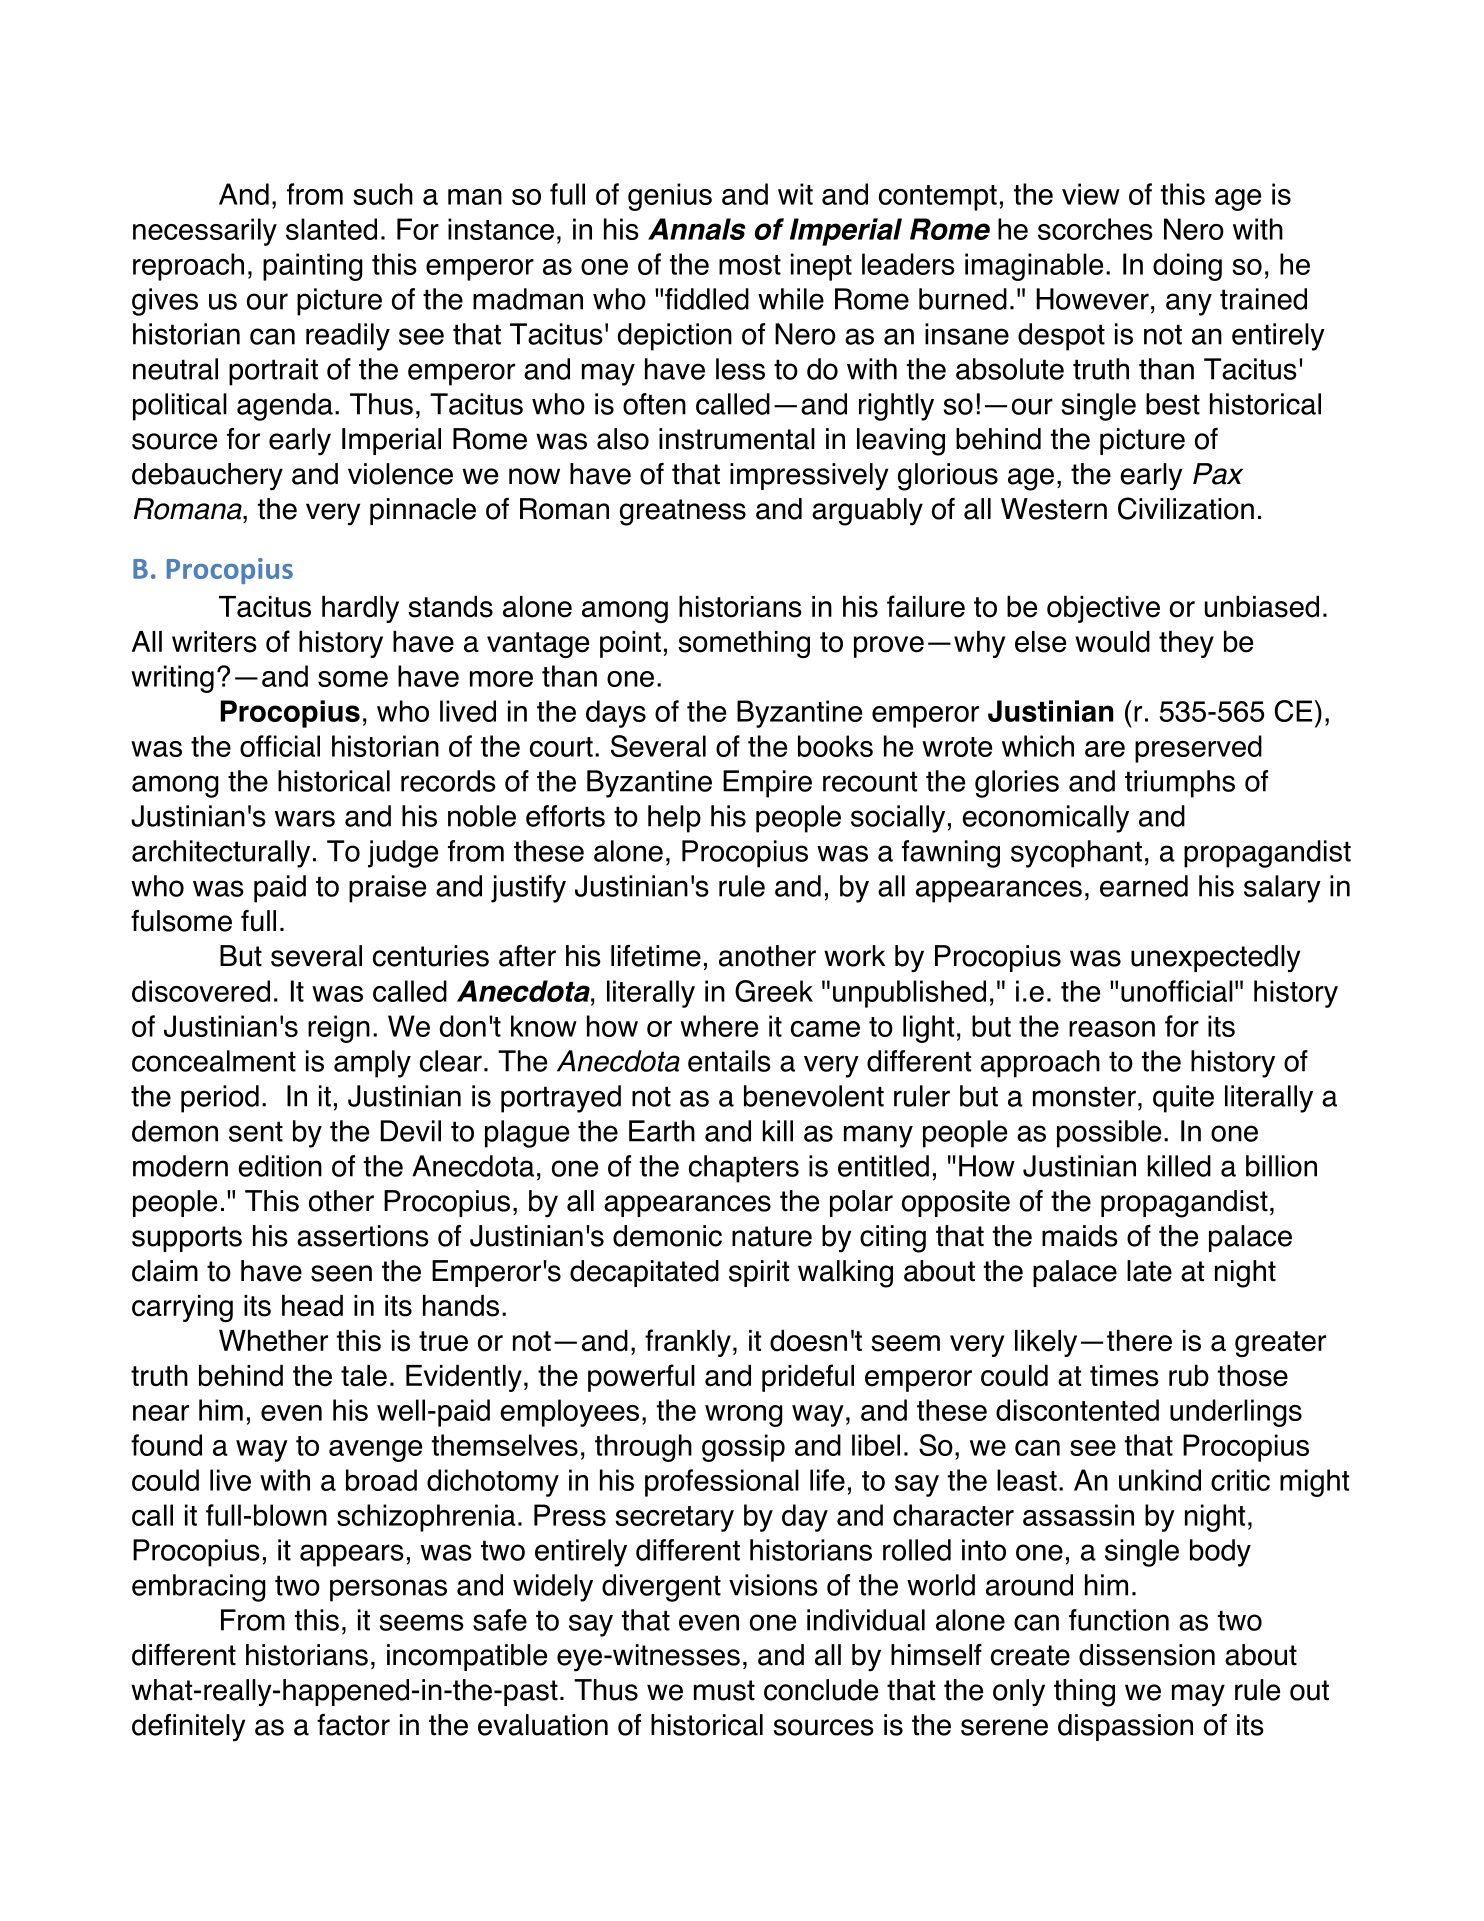 This image has height=1921, width=1484. What do you see at coordinates (750, 265) in the image?
I see `most` at bounding box center [750, 265].
